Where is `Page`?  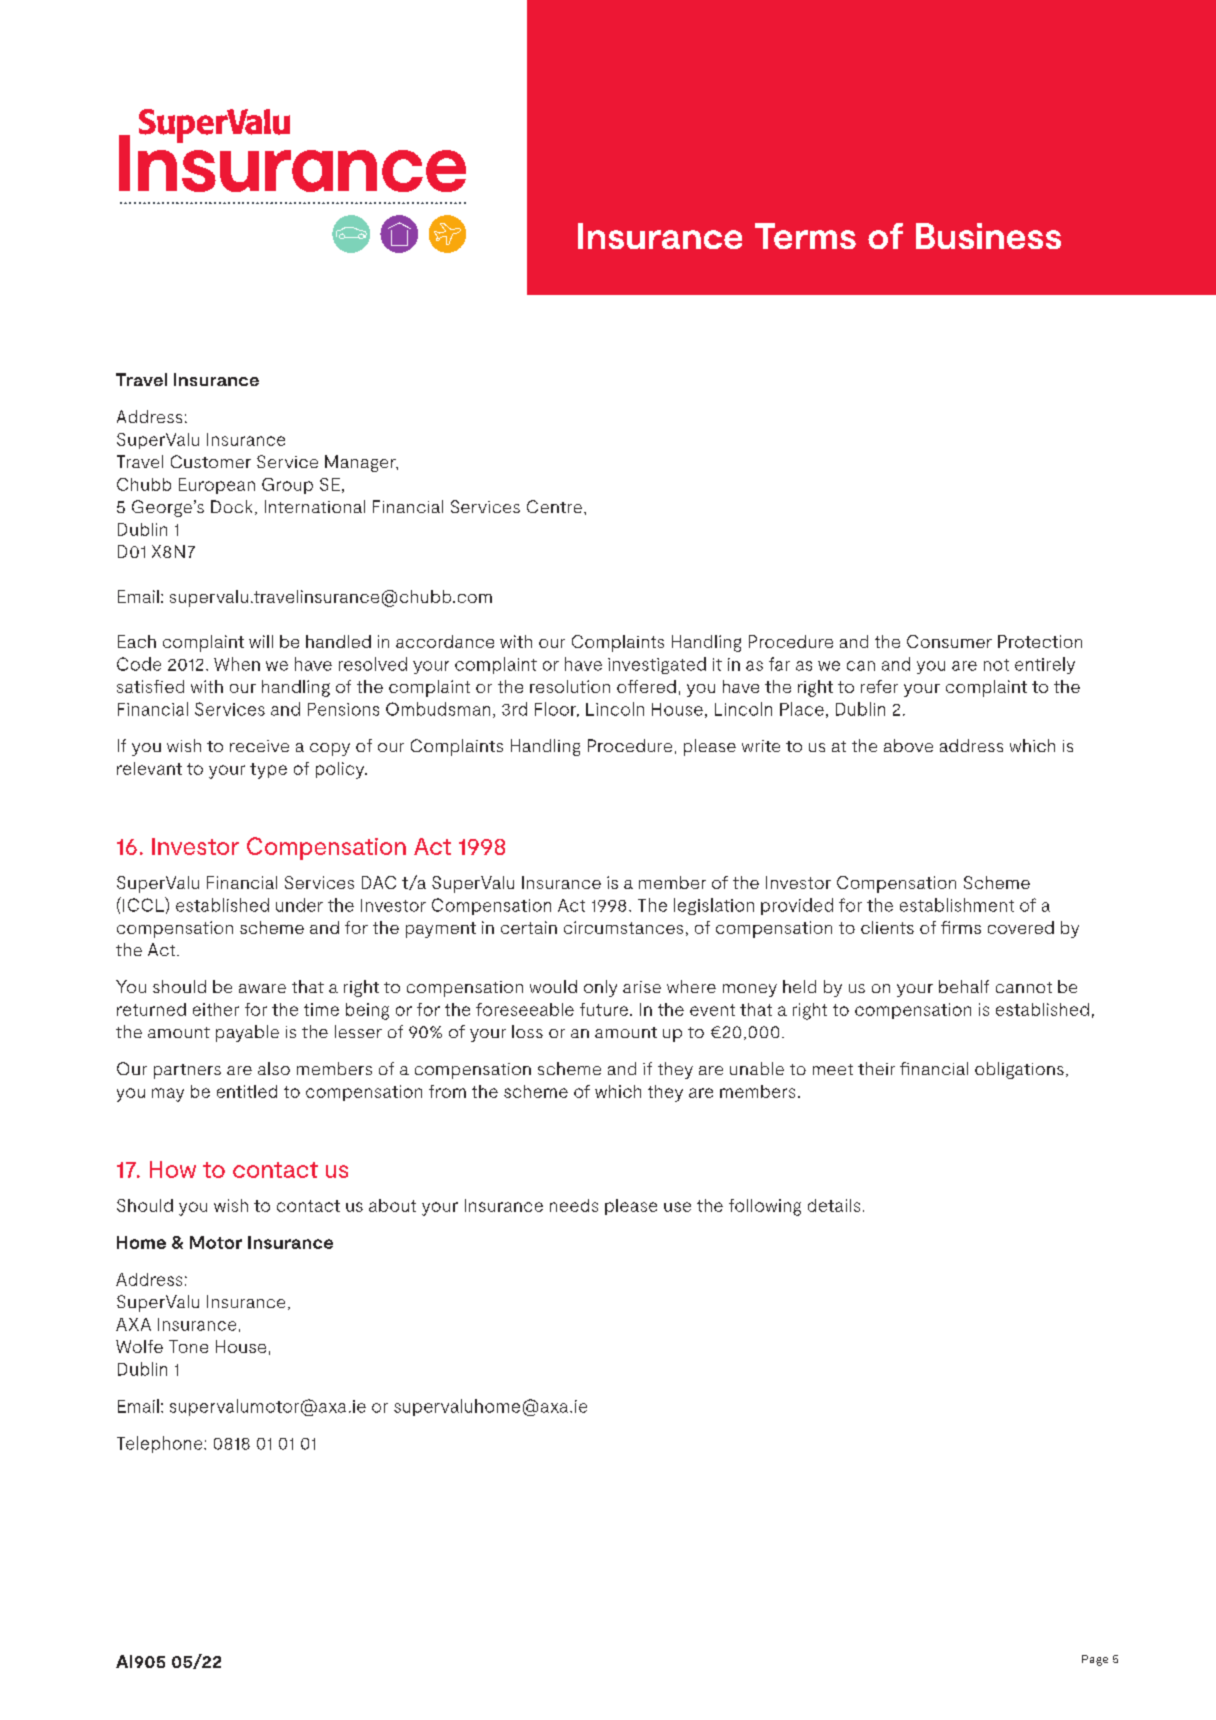
Page is located at coordinates (1095, 1660).
